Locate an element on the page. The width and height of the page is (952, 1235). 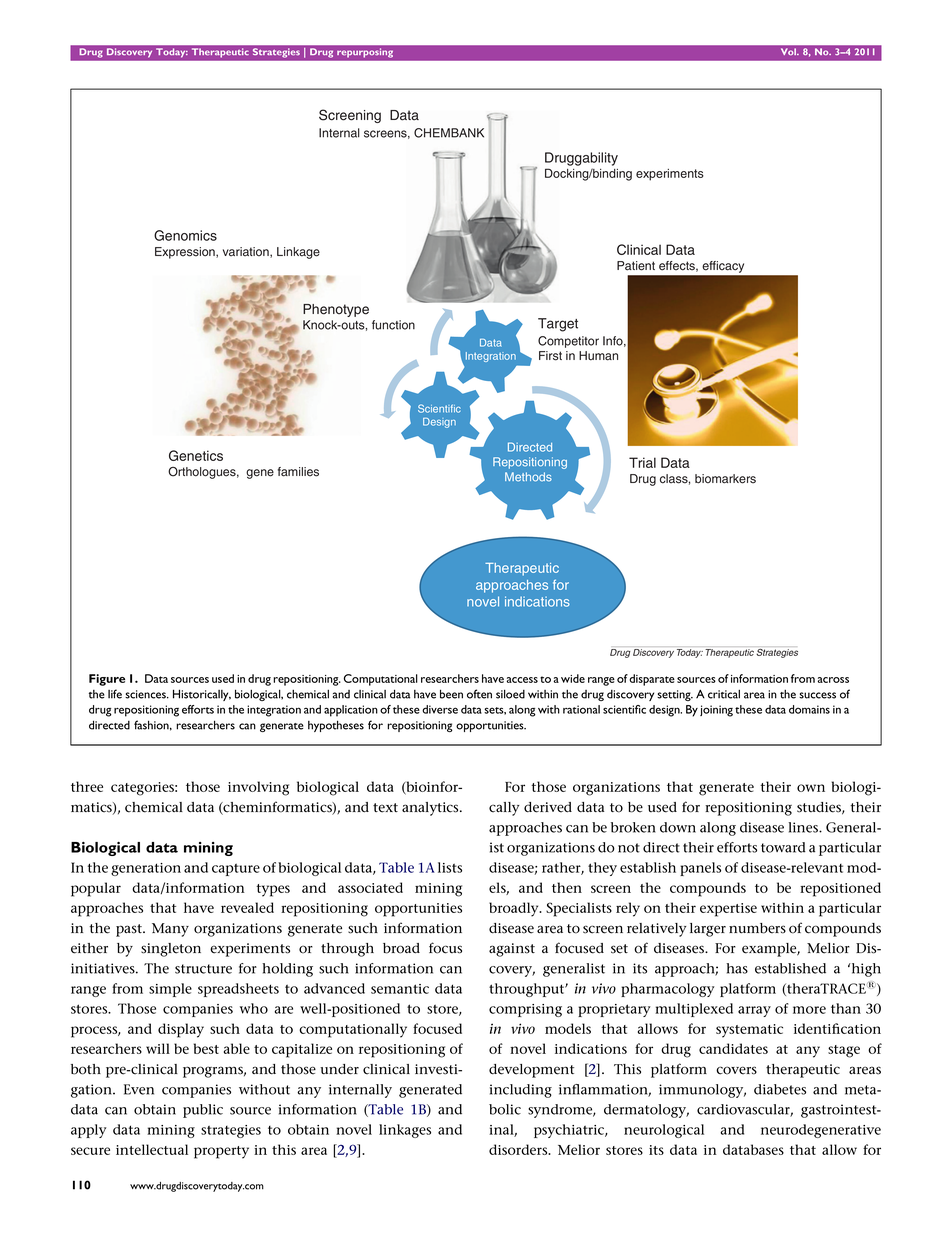
function is located at coordinates (393, 325).
